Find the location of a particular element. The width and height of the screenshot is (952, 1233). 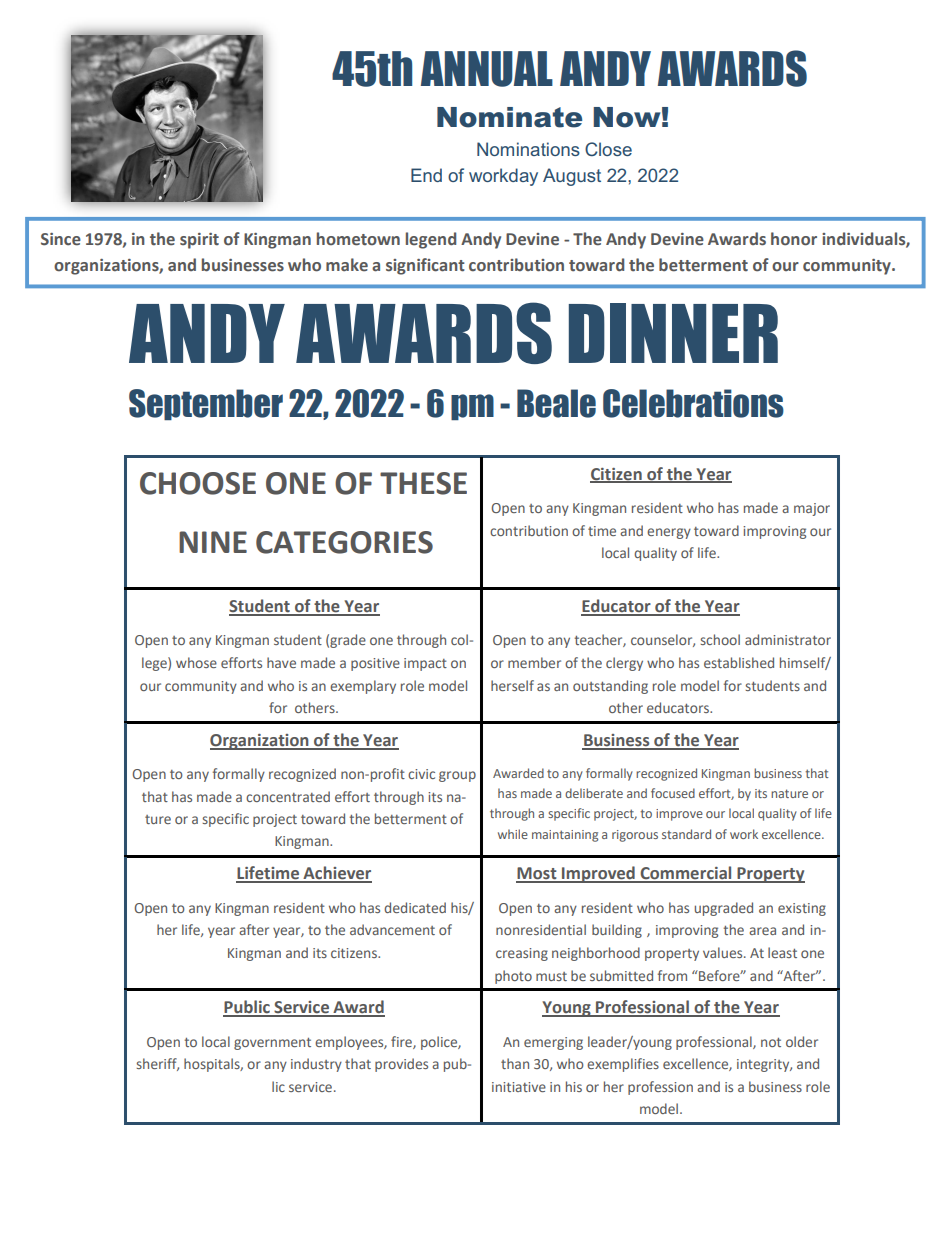

Public is located at coordinates (247, 1008).
